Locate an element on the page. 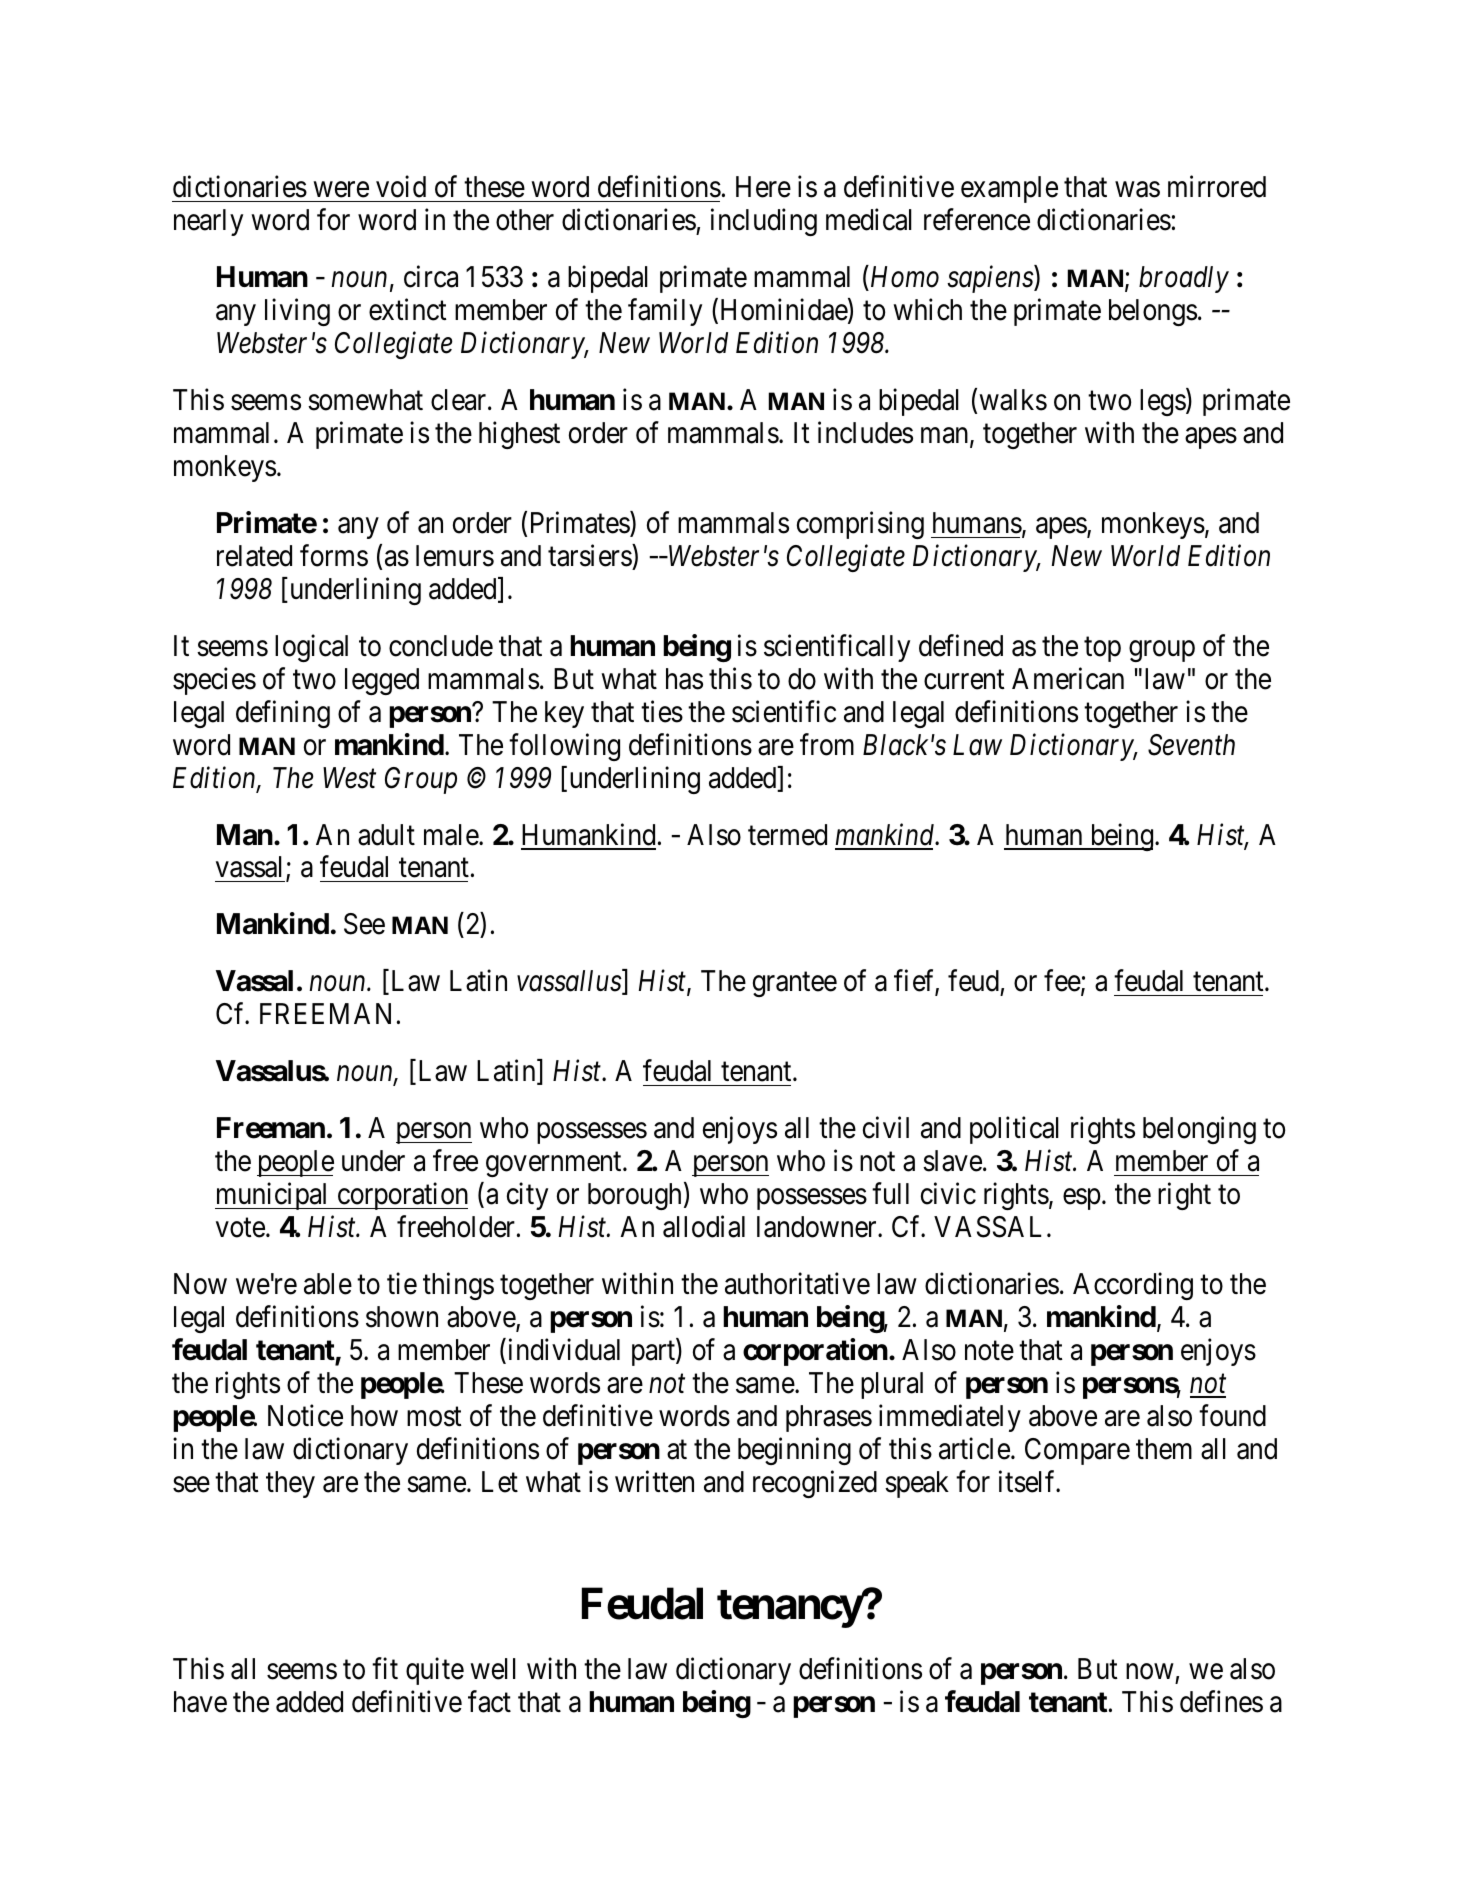 The image size is (1462, 1893). well is located at coordinates (493, 1669).
